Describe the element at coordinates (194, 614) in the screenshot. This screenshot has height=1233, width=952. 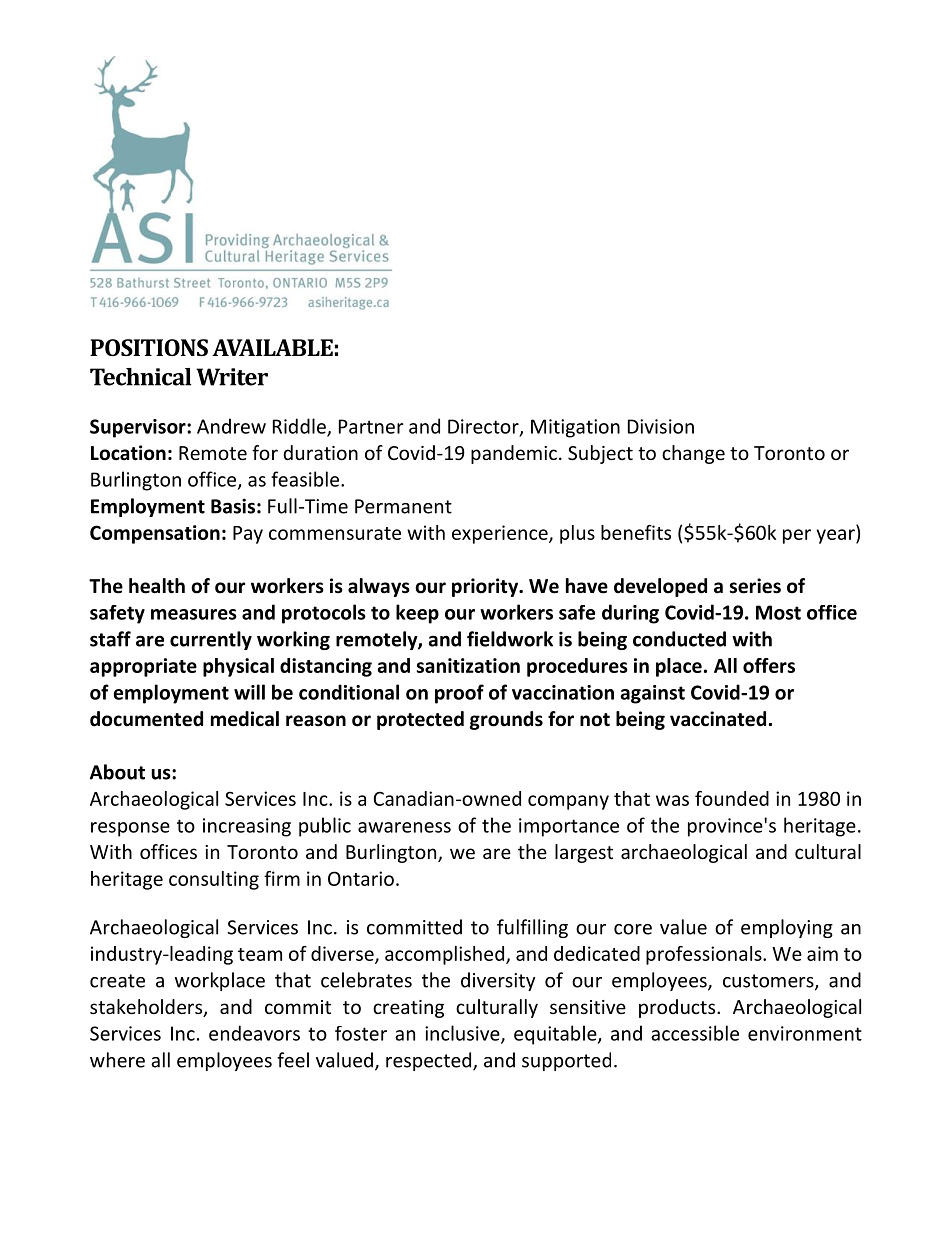
I see `measures` at that location.
